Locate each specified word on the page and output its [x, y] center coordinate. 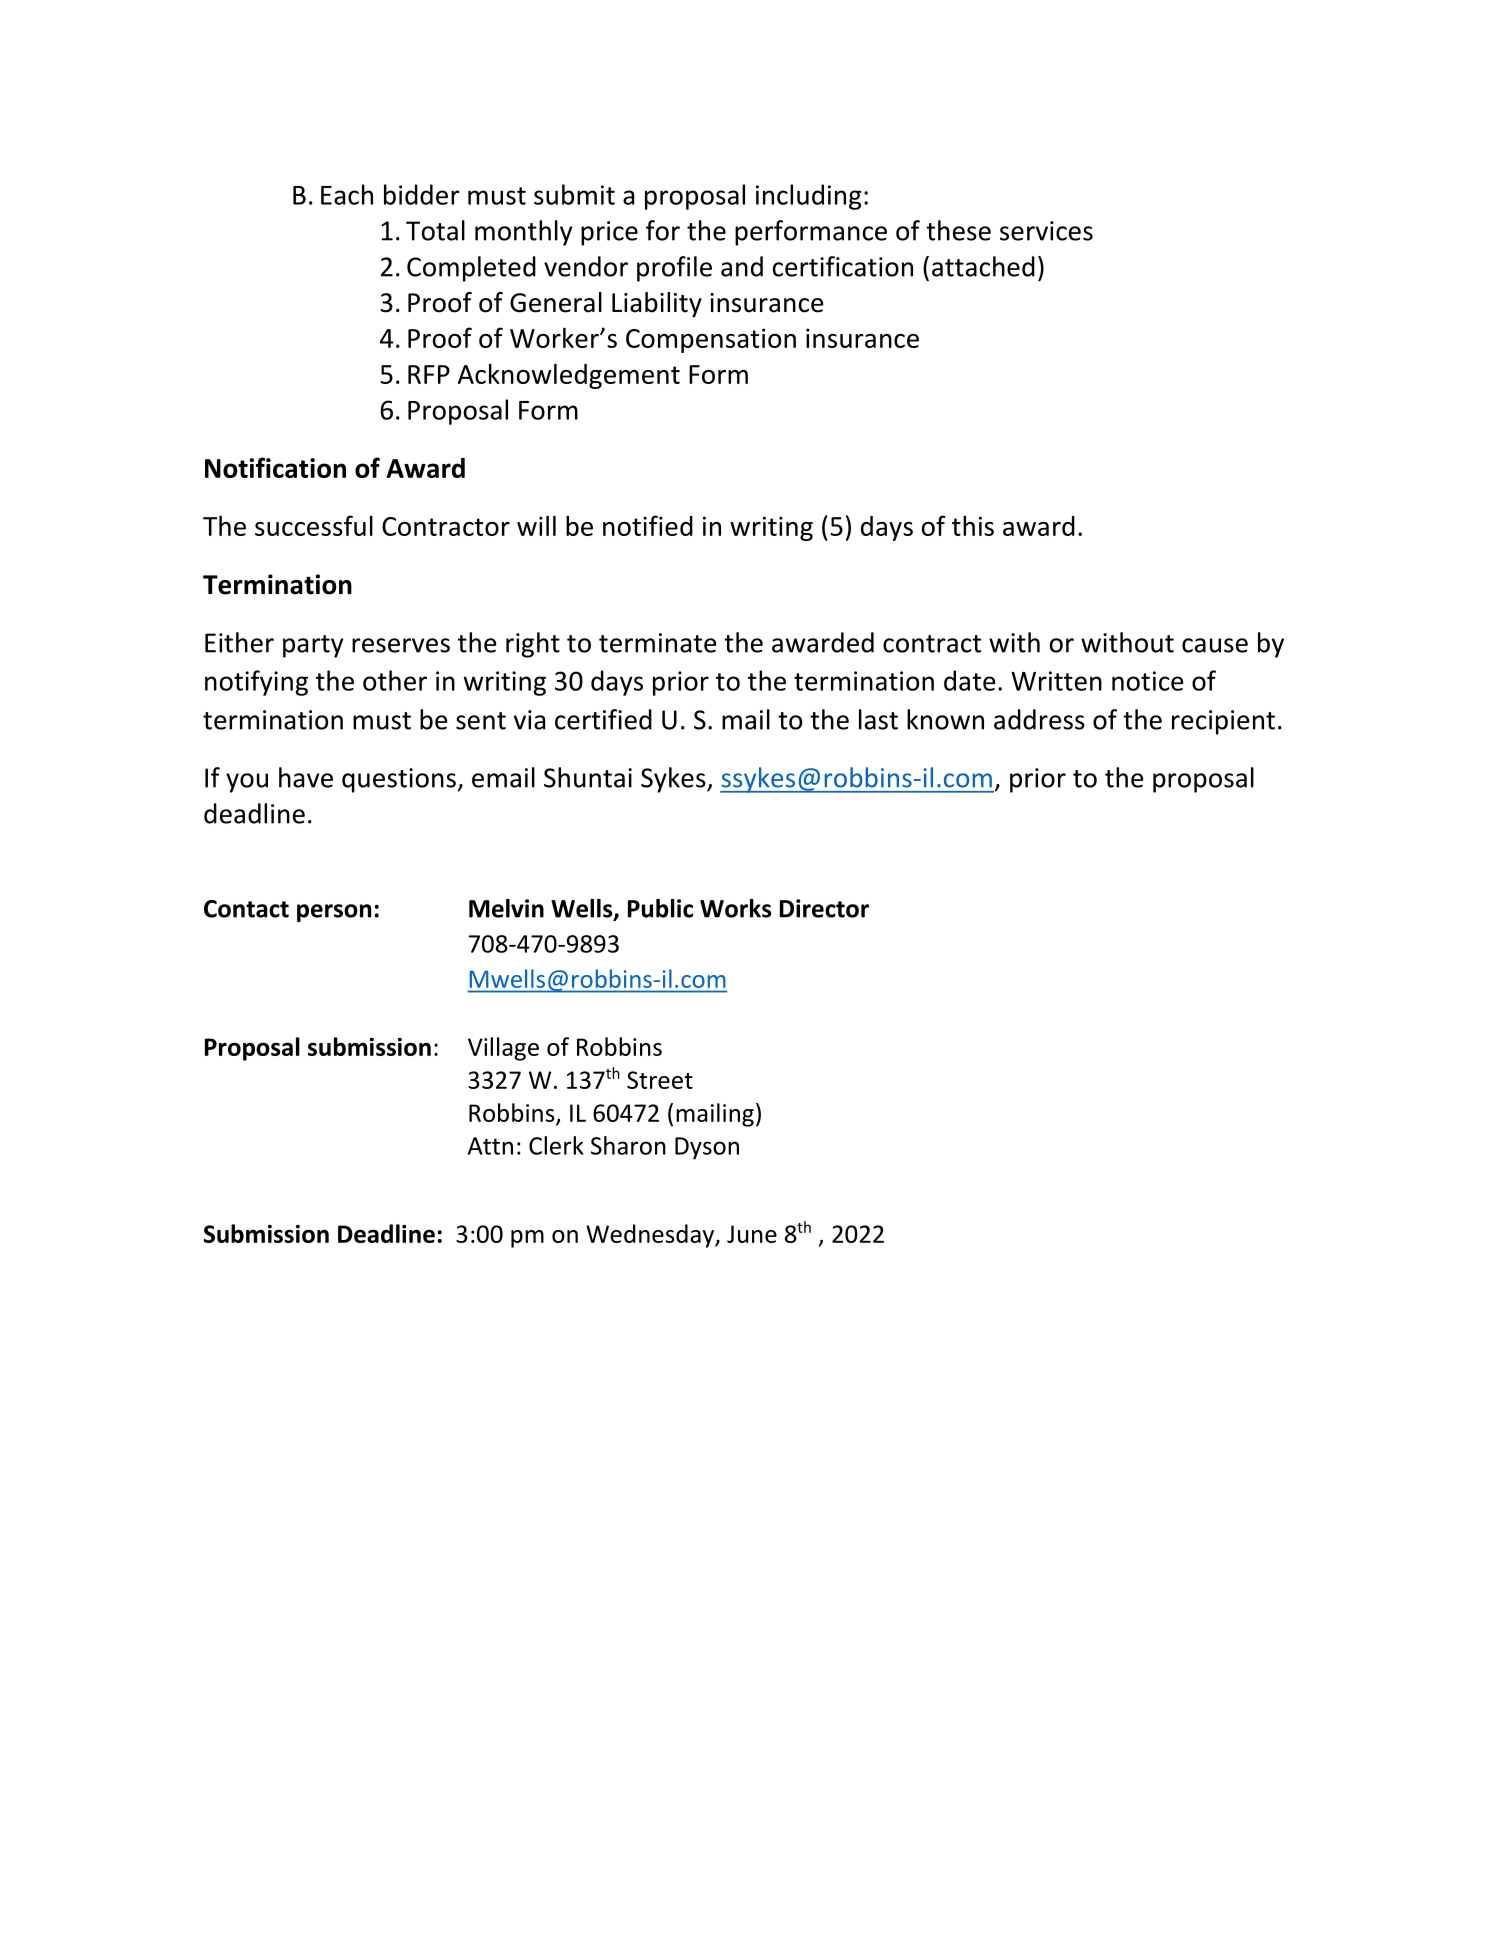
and [742, 266]
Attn [490, 1146]
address [1039, 719]
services [1046, 231]
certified [603, 719]
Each [347, 194]
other [395, 680]
